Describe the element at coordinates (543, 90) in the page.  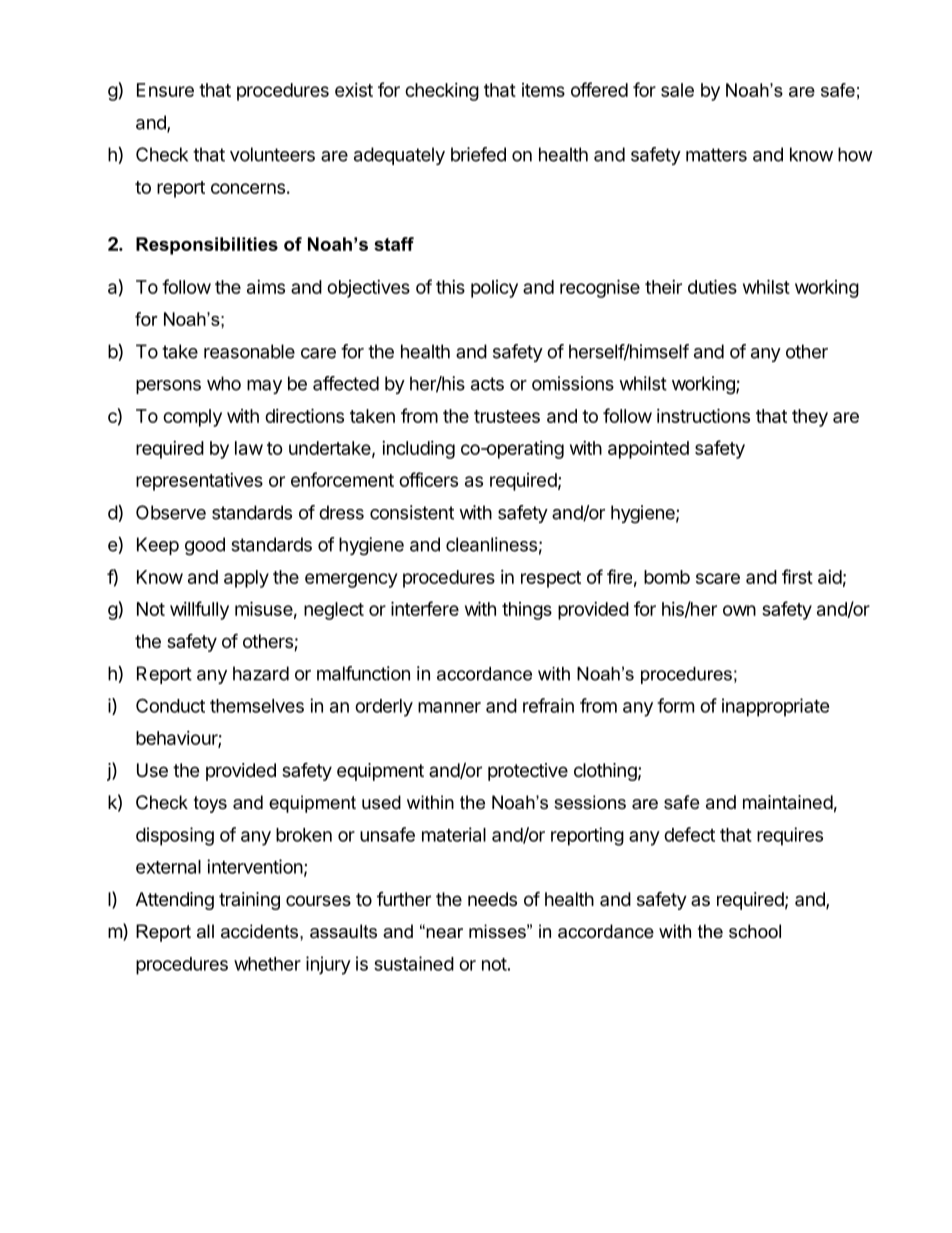
I see `items` at that location.
